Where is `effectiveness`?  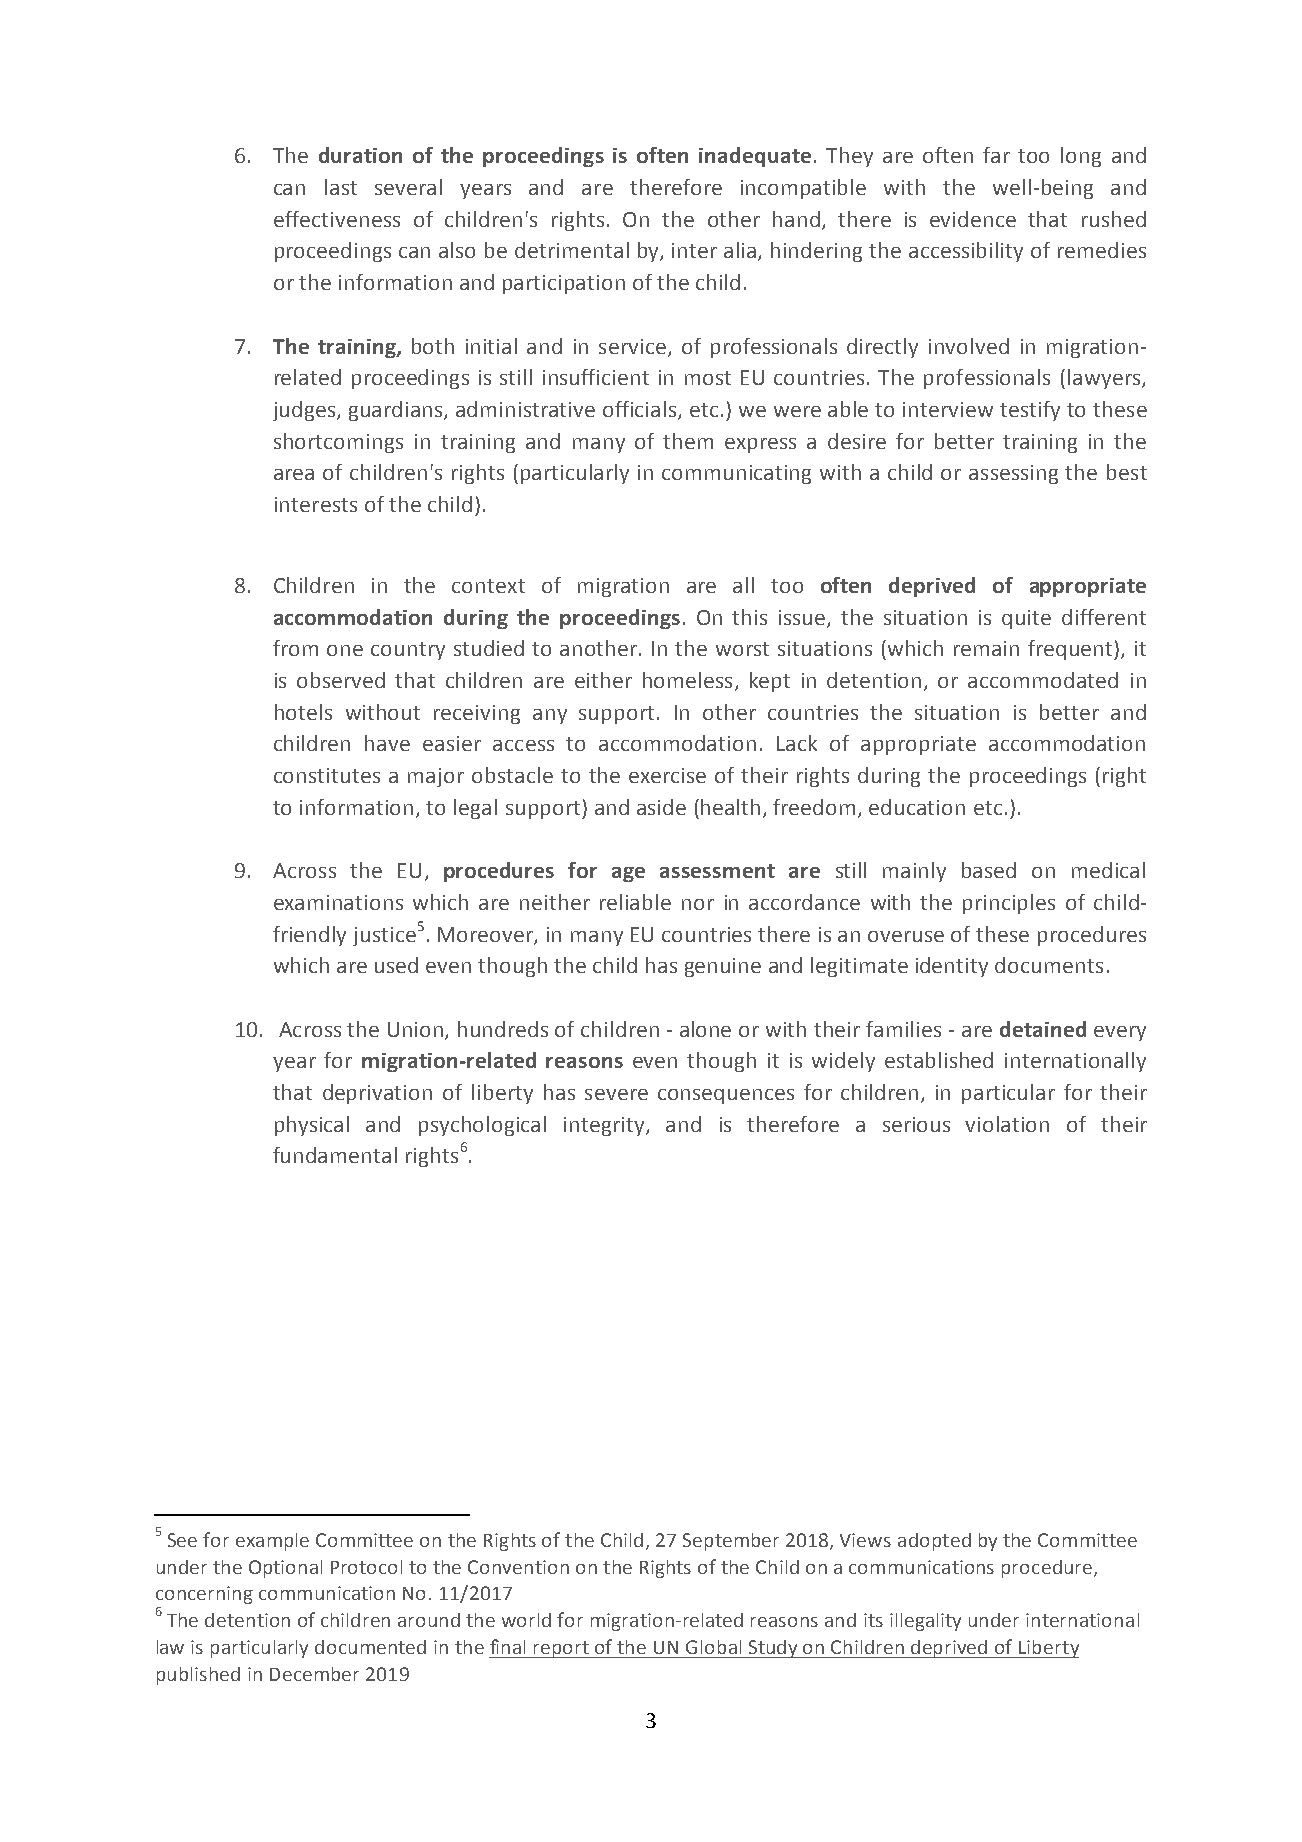
effectiveness is located at coordinates (337, 219).
